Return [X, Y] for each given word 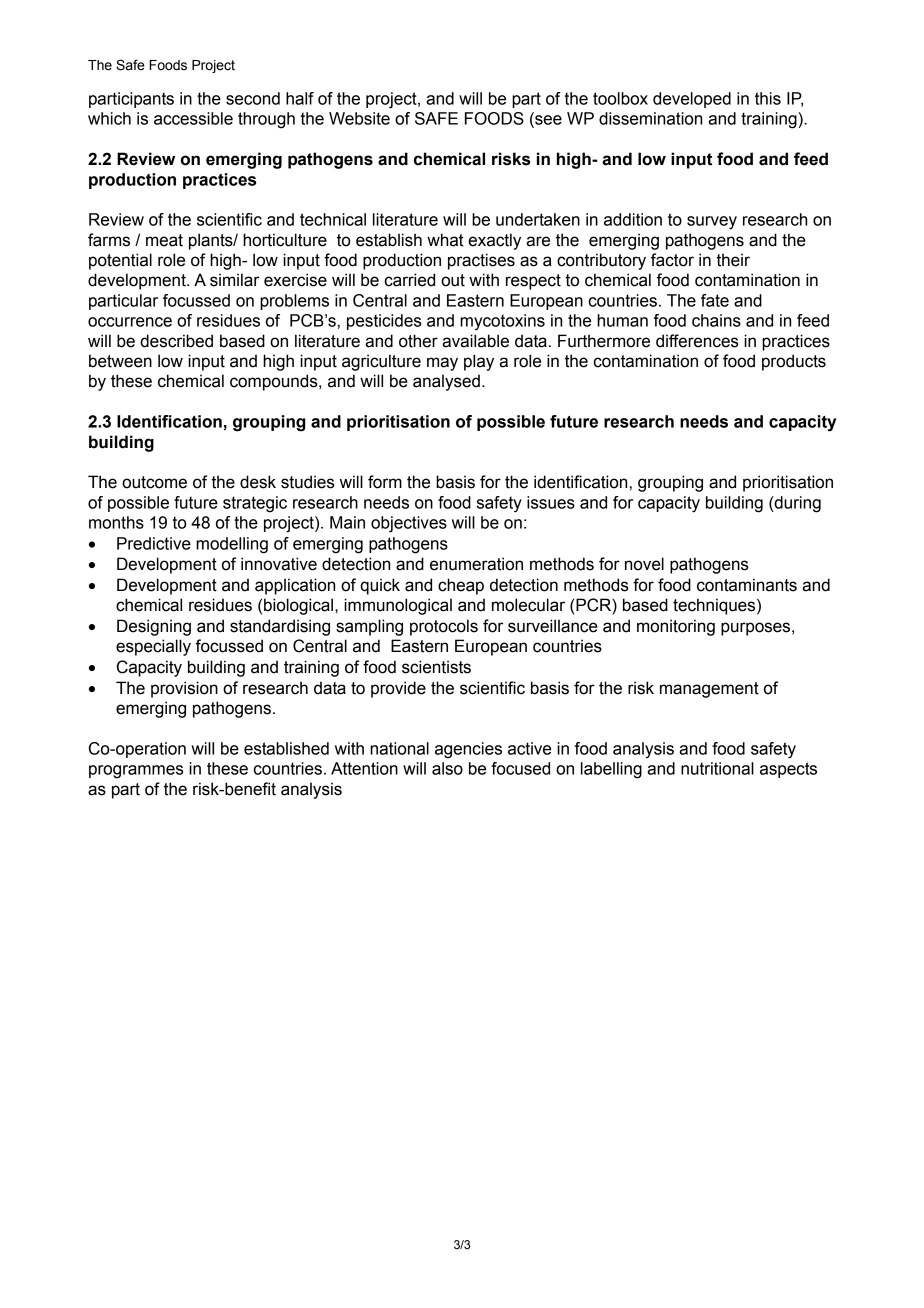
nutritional [717, 768]
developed [692, 100]
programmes [136, 772]
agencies [468, 750]
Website [359, 118]
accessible [193, 118]
